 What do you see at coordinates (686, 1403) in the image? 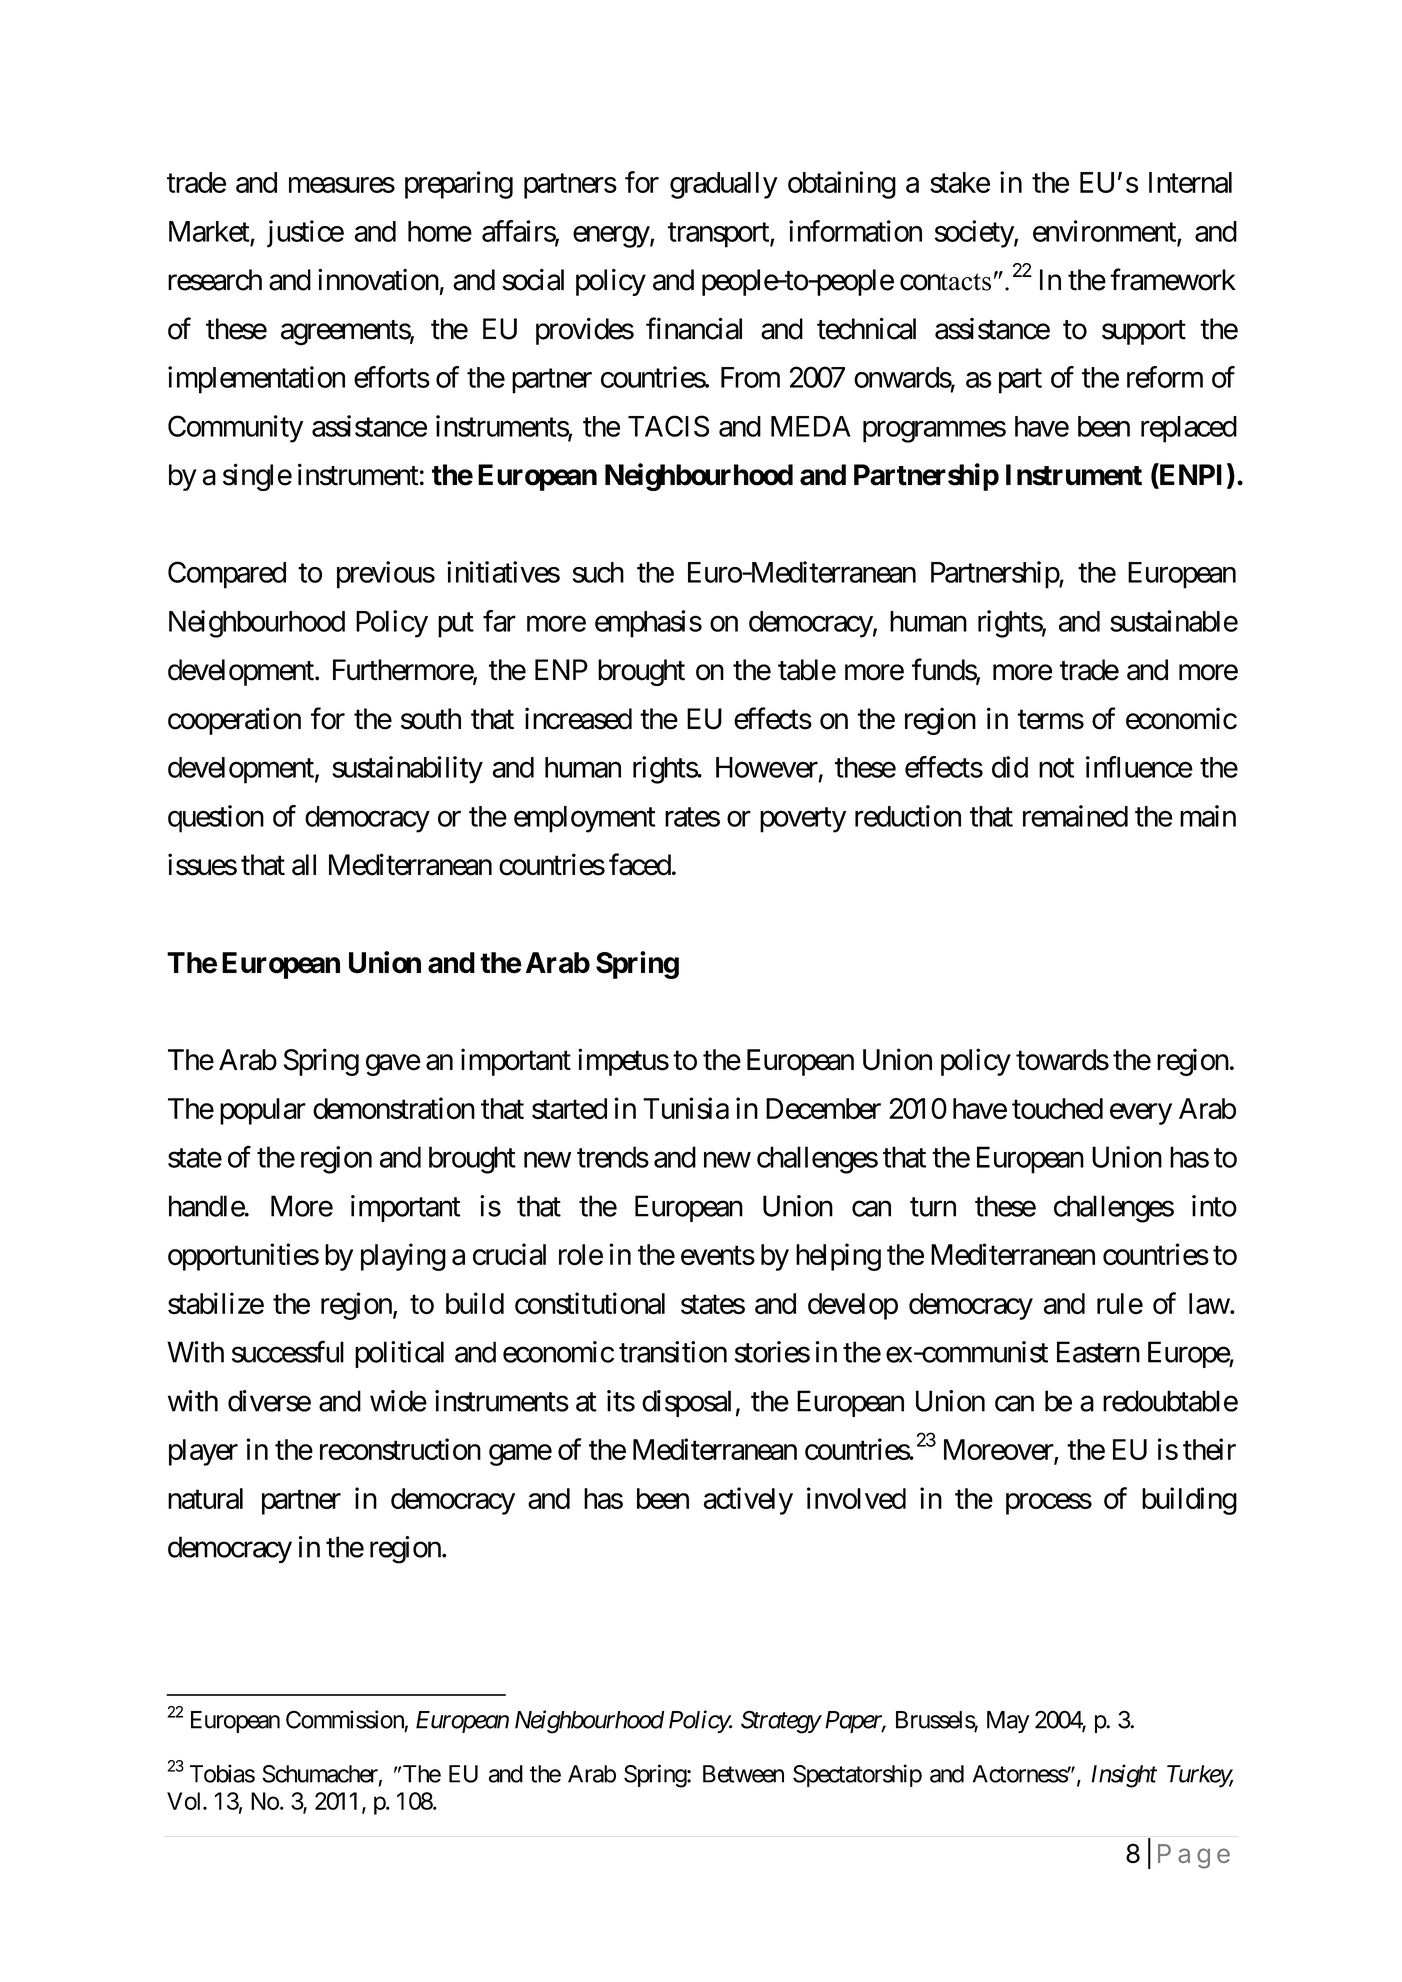
I see `disposal` at bounding box center [686, 1403].
